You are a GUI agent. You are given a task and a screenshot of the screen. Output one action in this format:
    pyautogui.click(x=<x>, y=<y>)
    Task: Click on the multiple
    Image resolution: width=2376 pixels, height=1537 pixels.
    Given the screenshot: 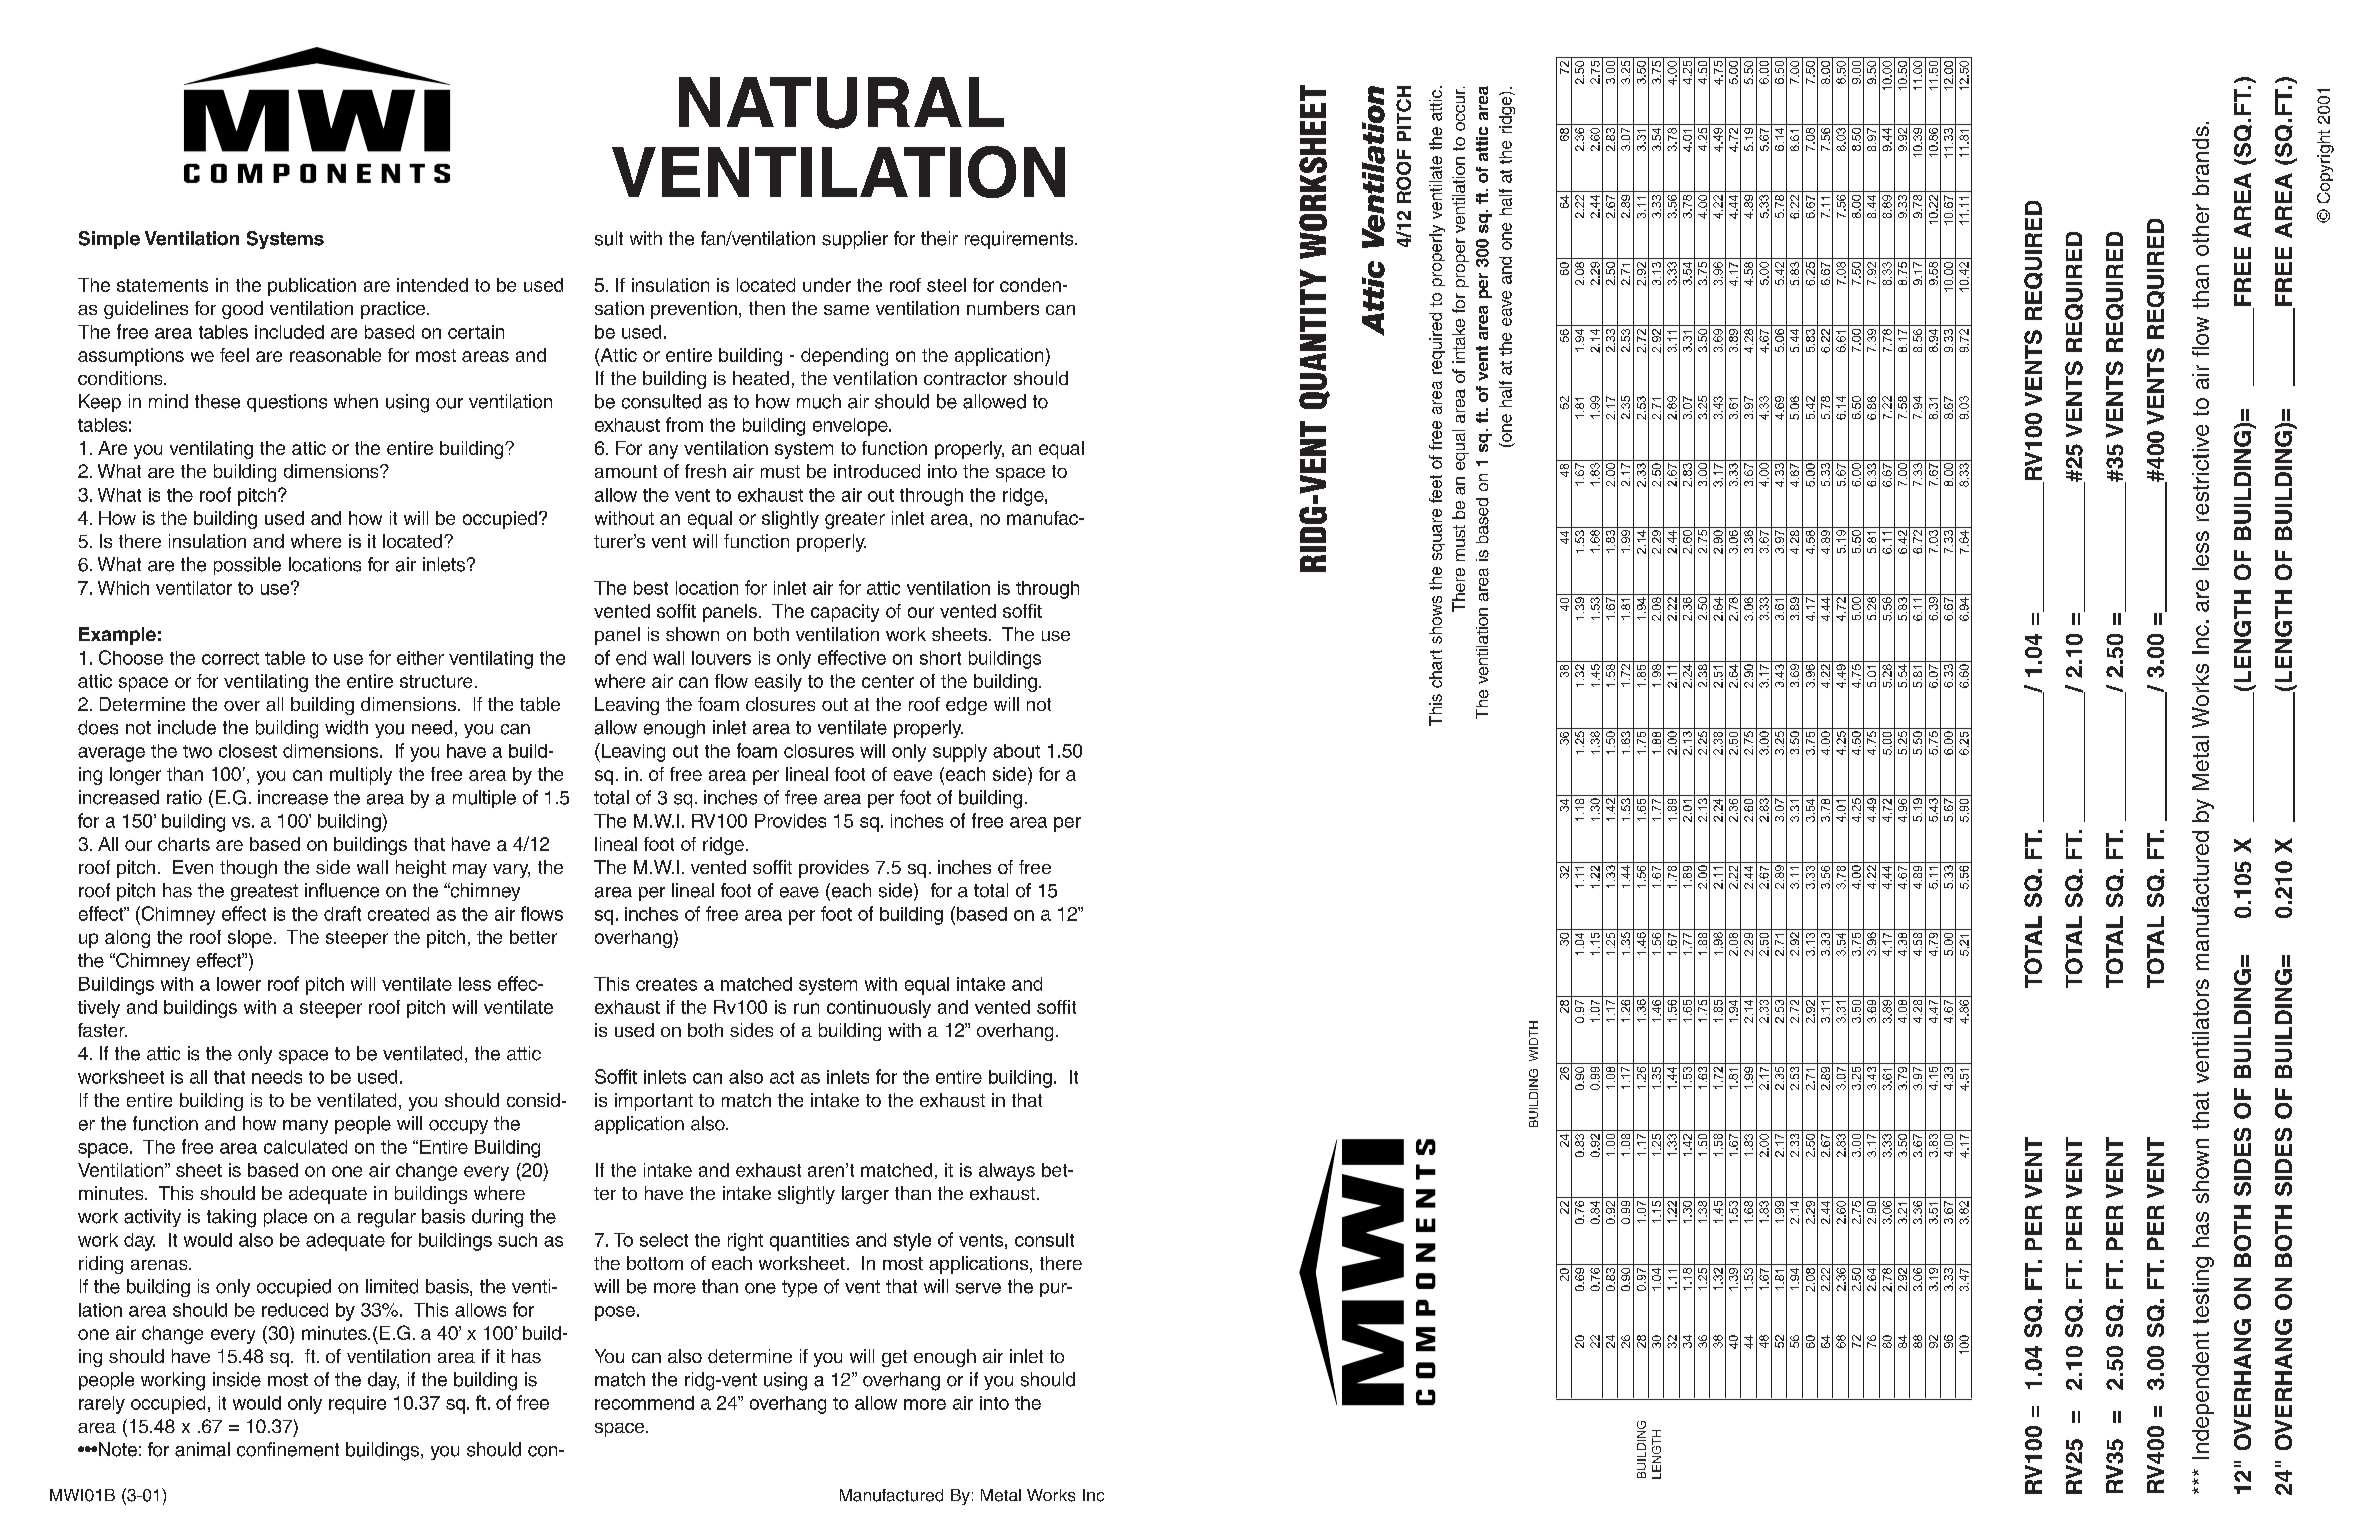 What is the action you would take?
    pyautogui.click(x=484, y=799)
